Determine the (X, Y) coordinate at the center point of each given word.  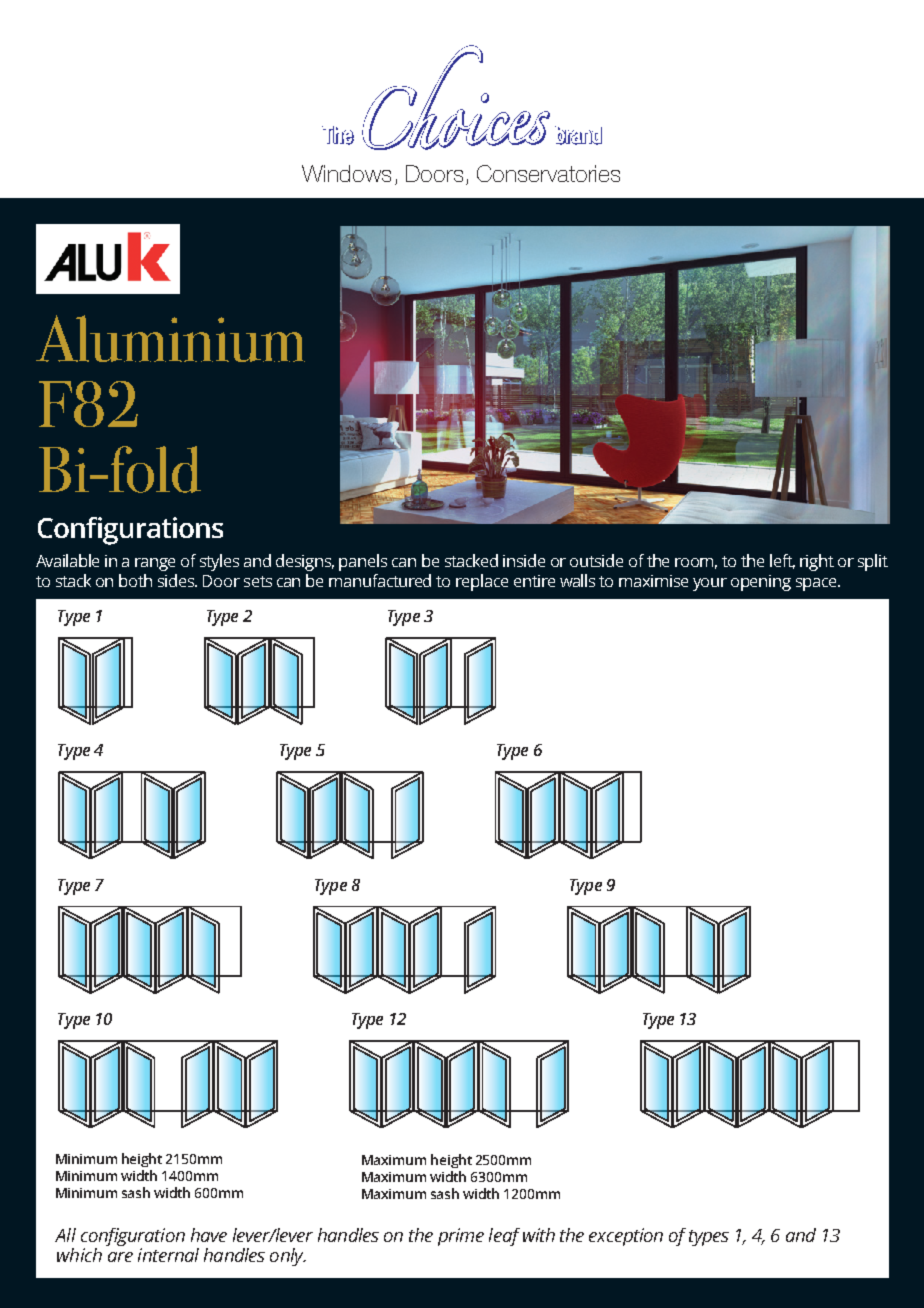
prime (461, 1237)
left (782, 561)
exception (626, 1237)
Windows (346, 173)
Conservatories (548, 173)
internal (168, 1255)
